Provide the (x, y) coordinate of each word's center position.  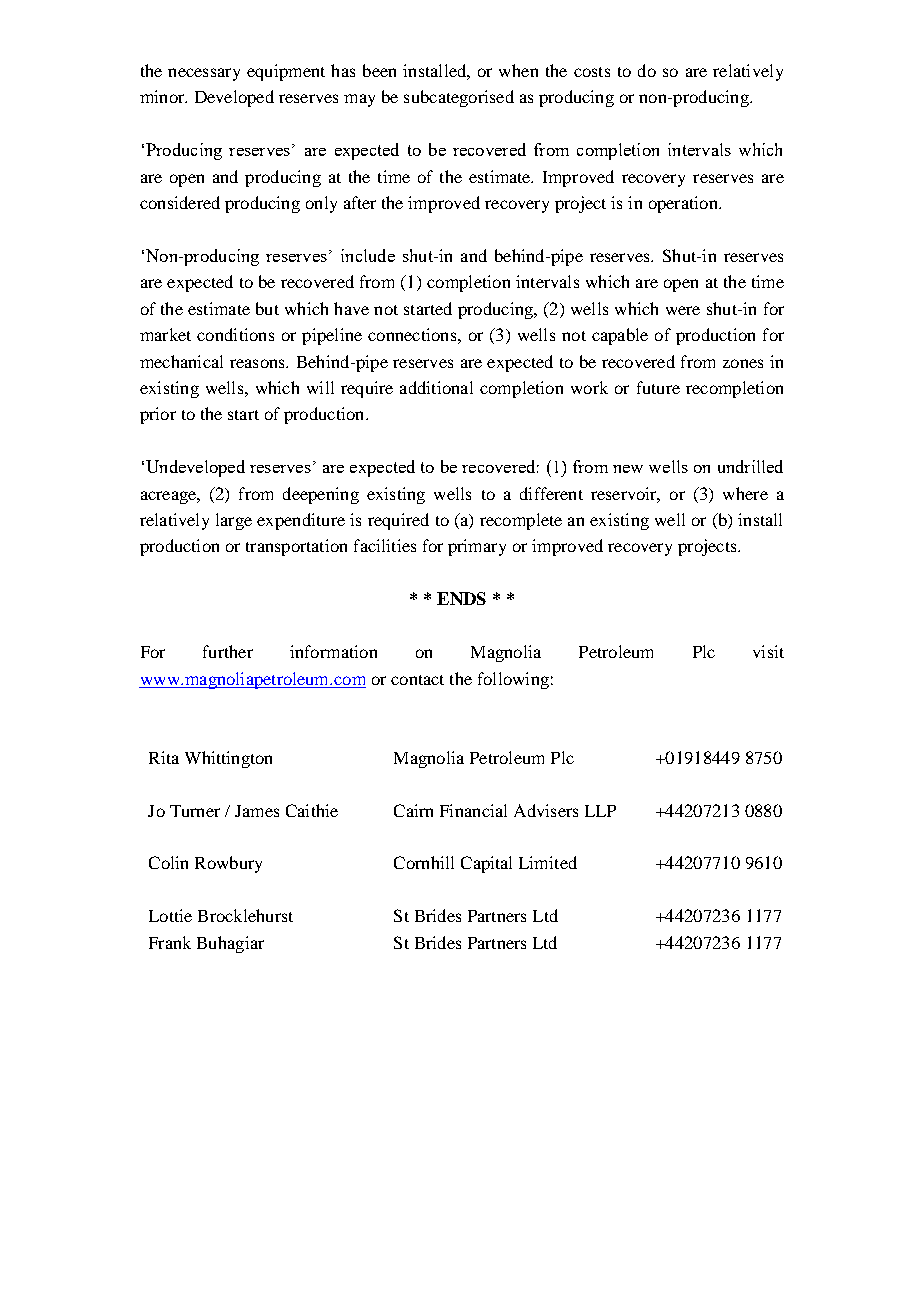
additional (436, 387)
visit (768, 651)
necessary (204, 74)
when (518, 70)
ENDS (461, 598)
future (658, 387)
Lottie (170, 915)
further (228, 651)
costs (592, 72)
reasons (258, 363)
